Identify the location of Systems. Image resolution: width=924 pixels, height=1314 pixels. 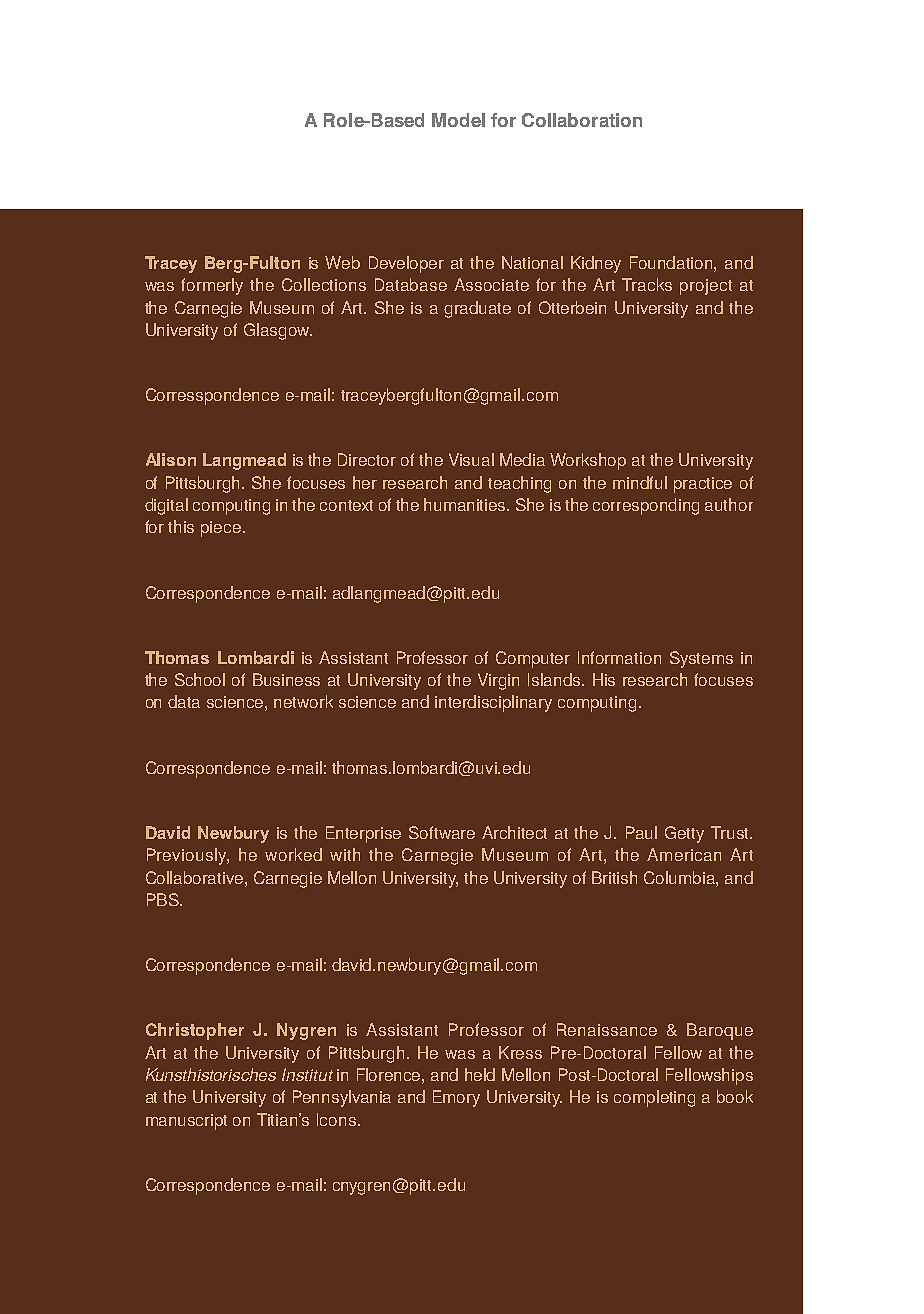
(701, 659).
